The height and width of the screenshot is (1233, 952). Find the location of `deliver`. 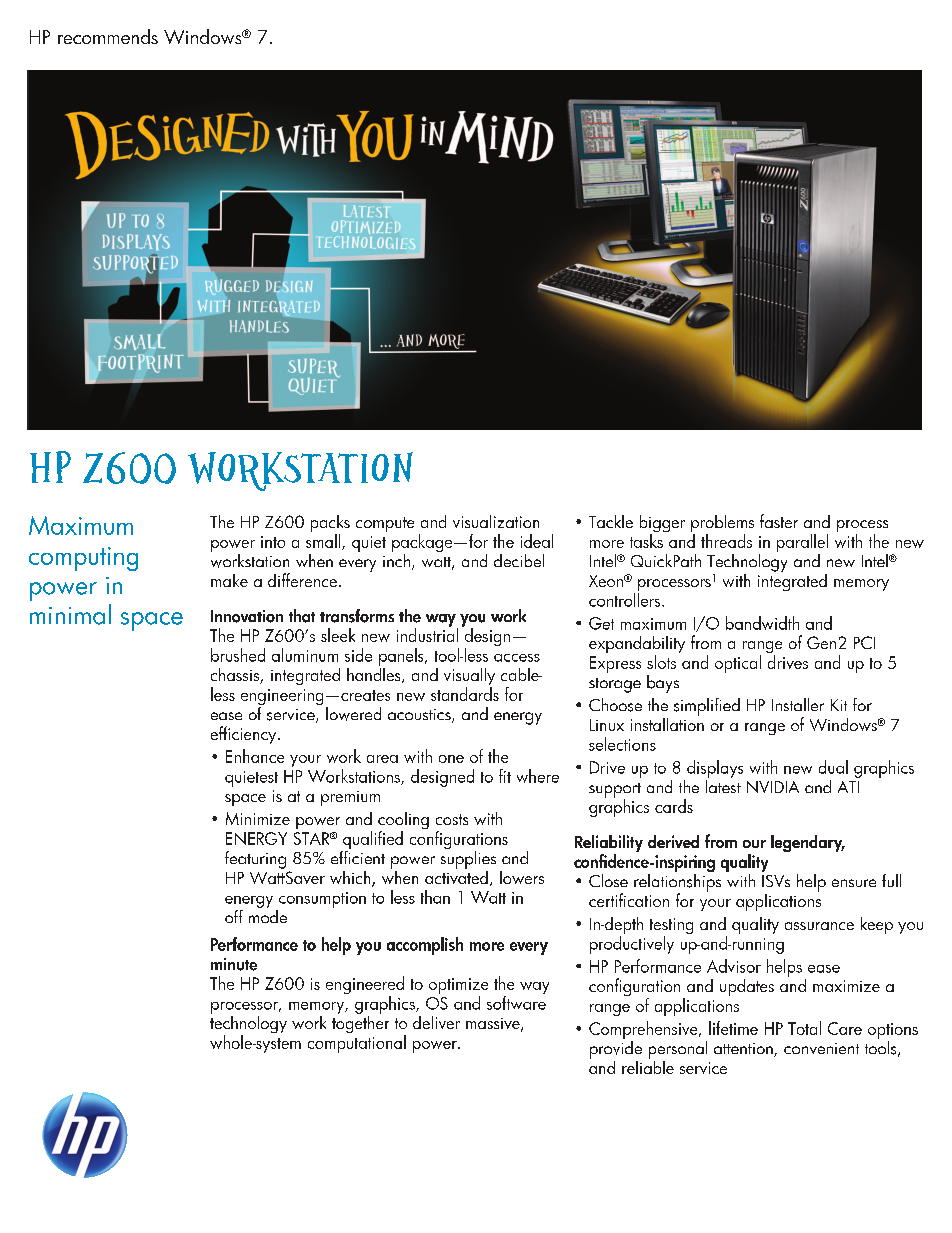

deliver is located at coordinates (436, 1022).
